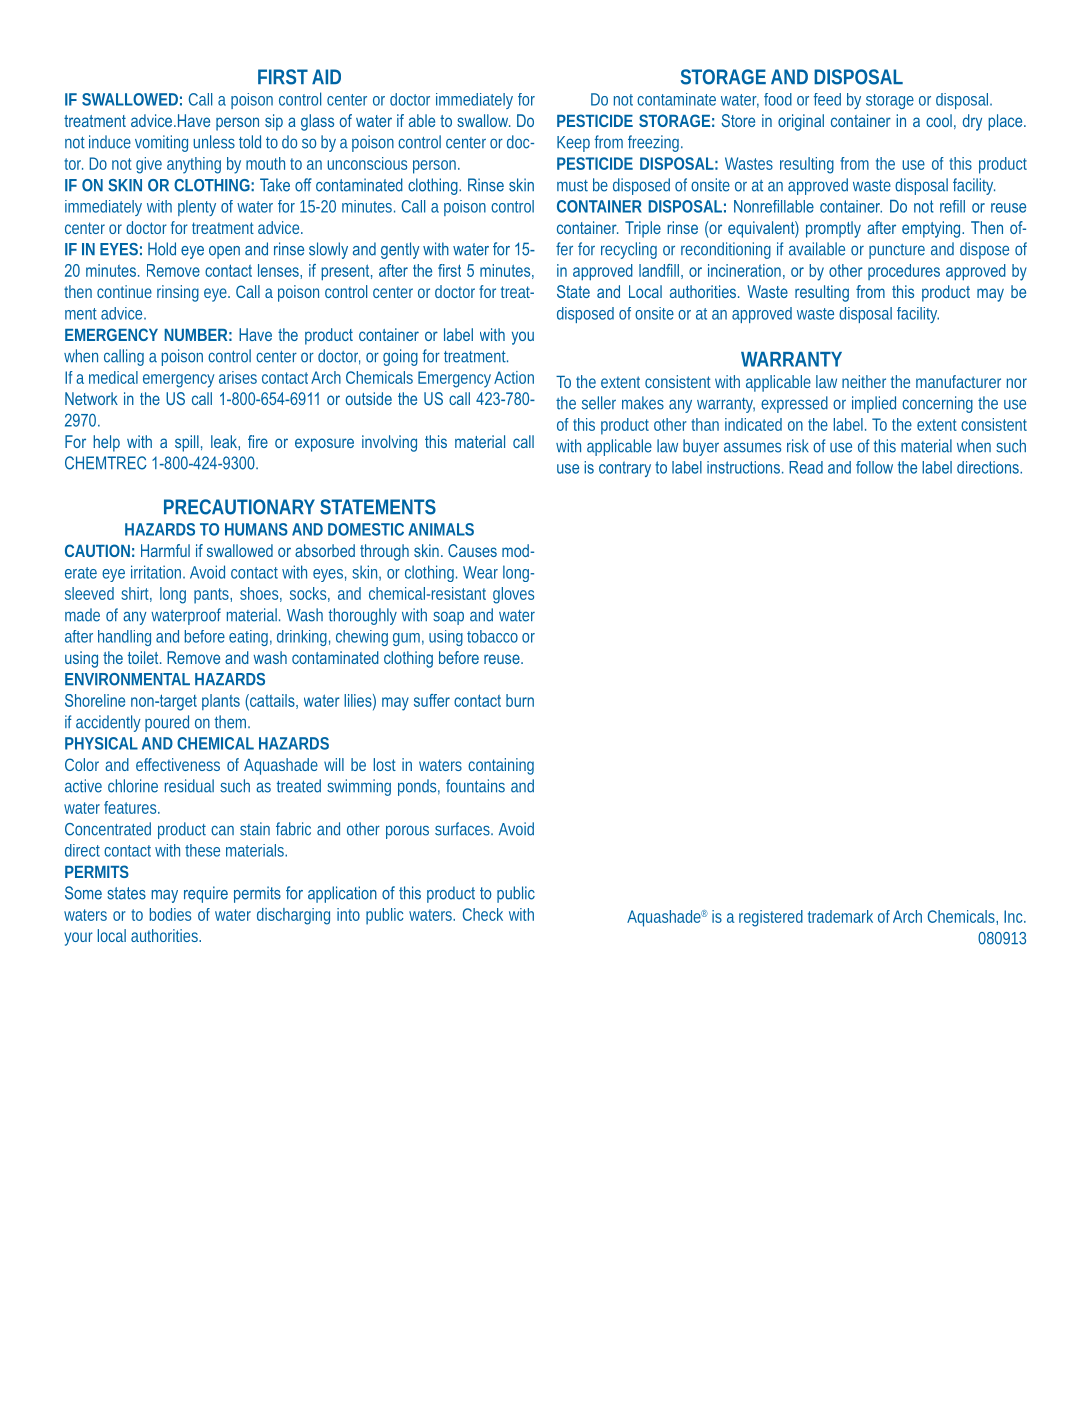 The height and width of the image is (1412, 1091). What do you see at coordinates (221, 702) in the image?
I see `plants` at bounding box center [221, 702].
